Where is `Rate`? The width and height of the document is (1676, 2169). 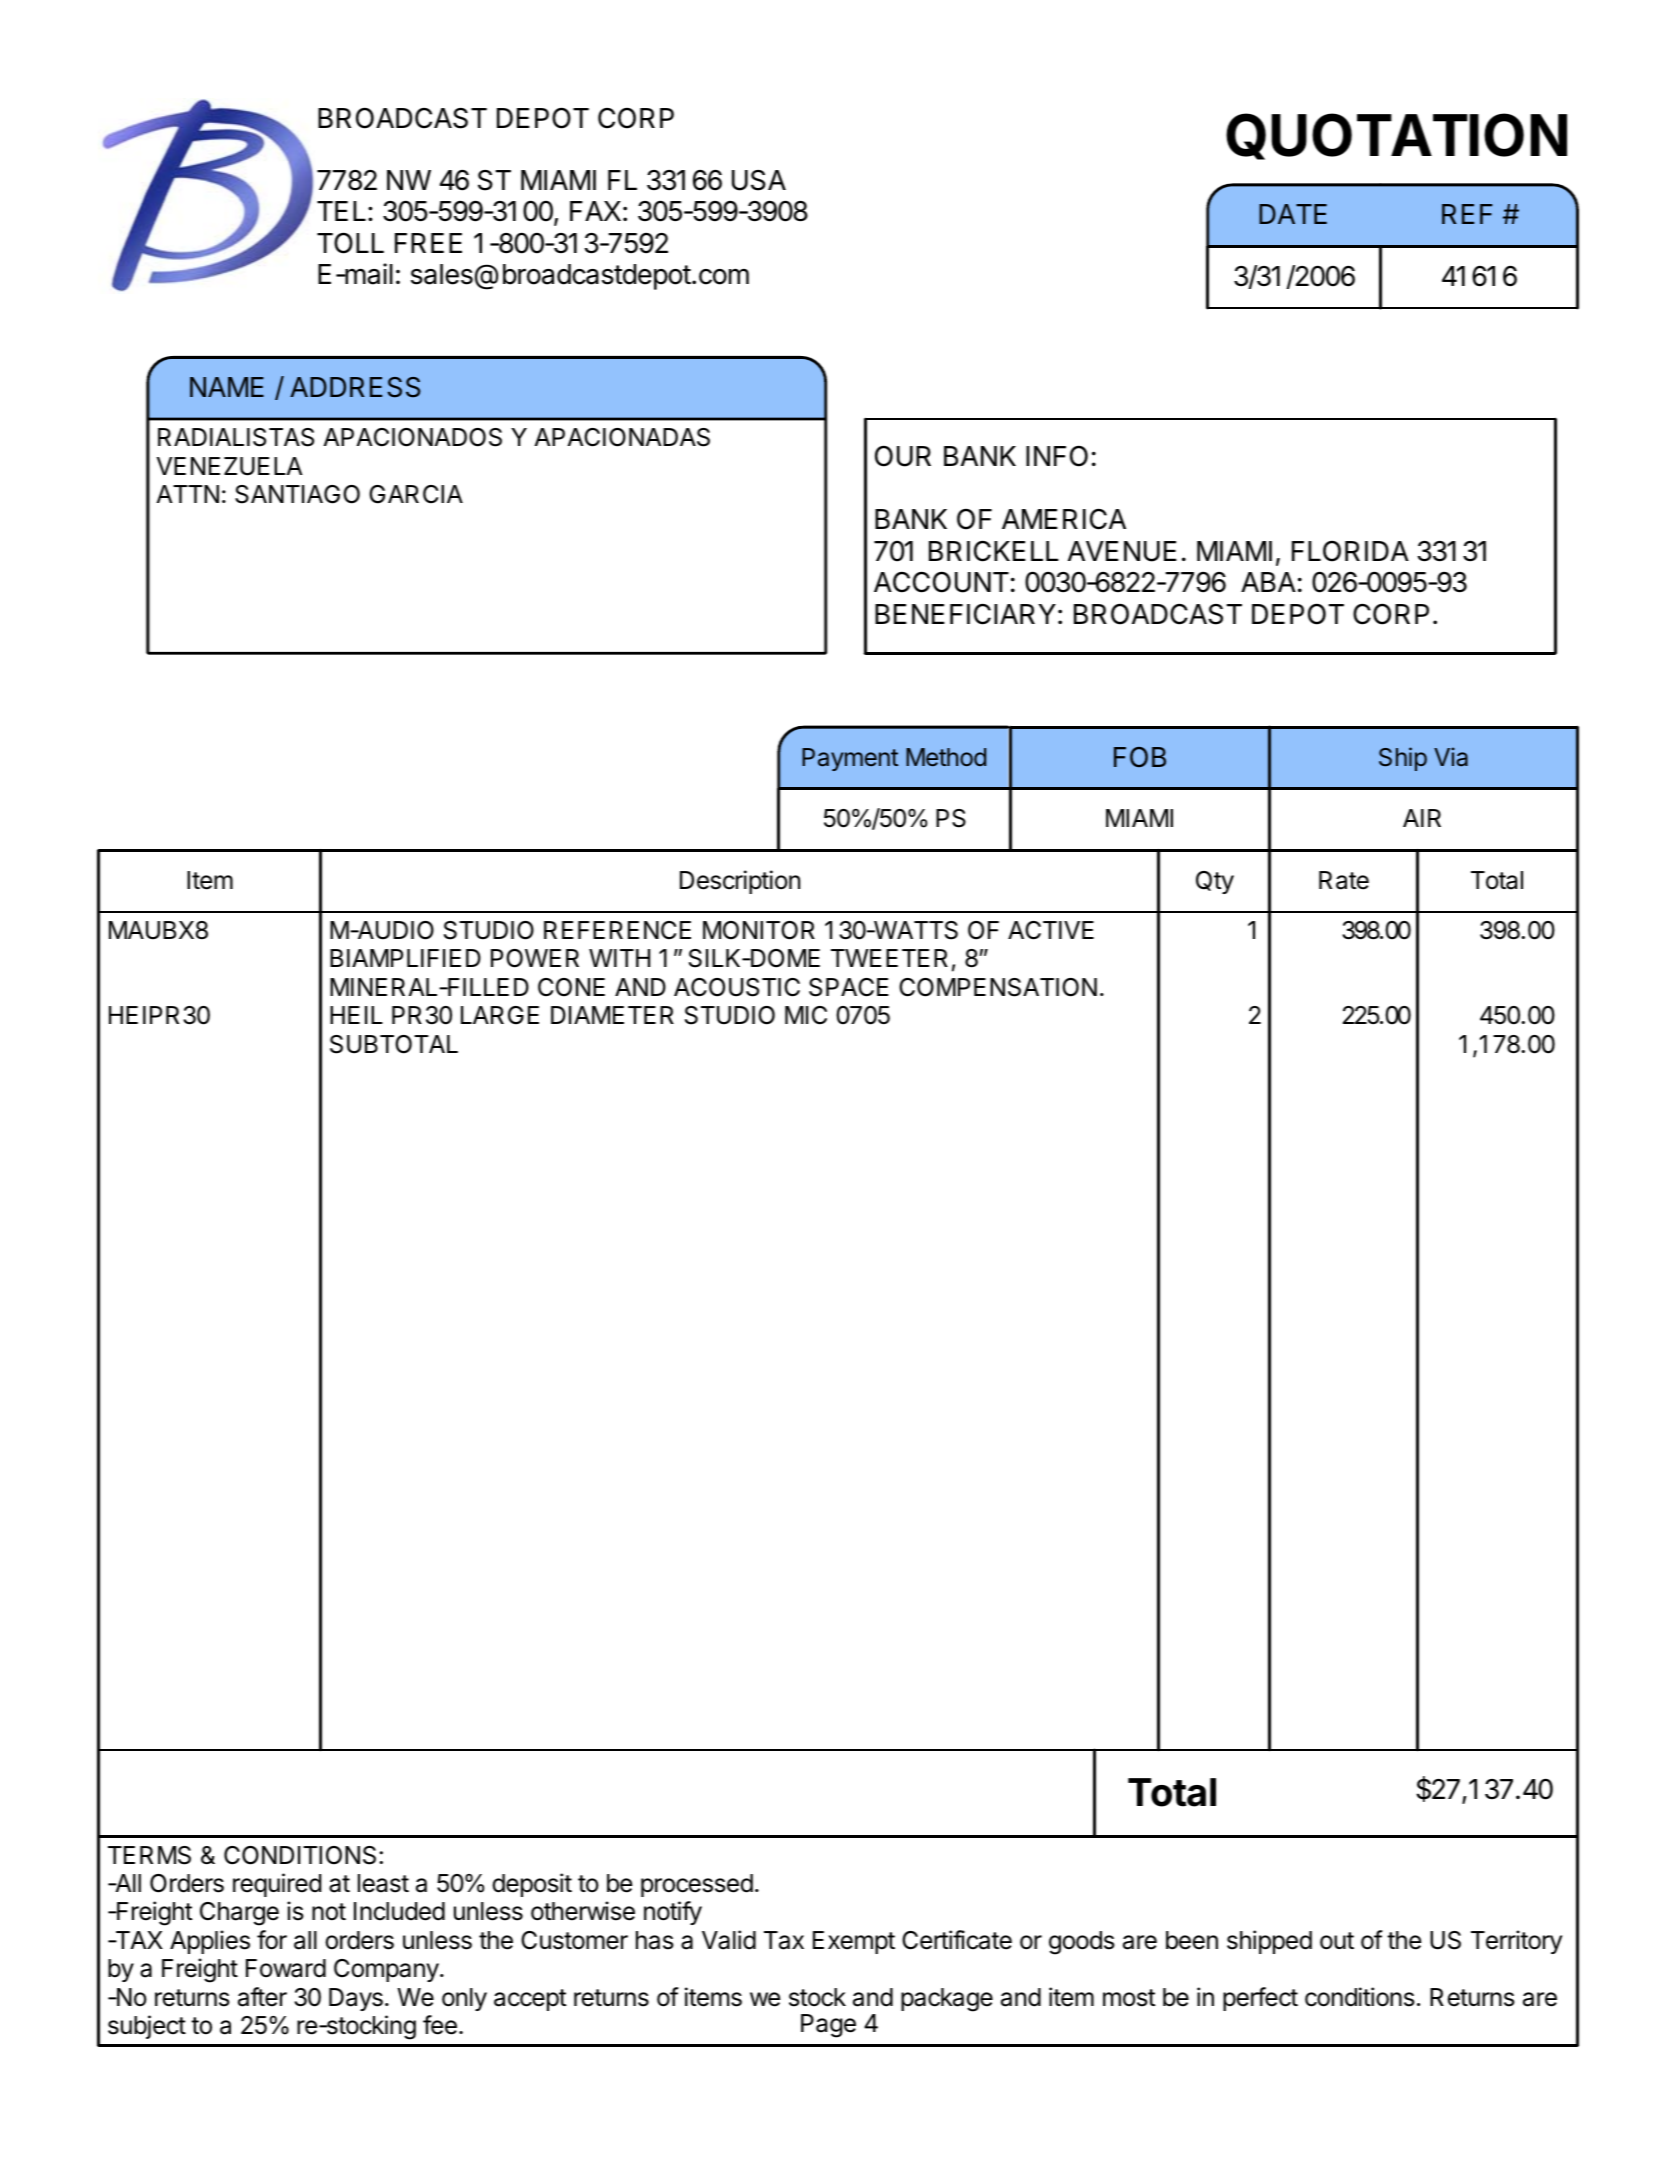
Rate is located at coordinates (1344, 880).
